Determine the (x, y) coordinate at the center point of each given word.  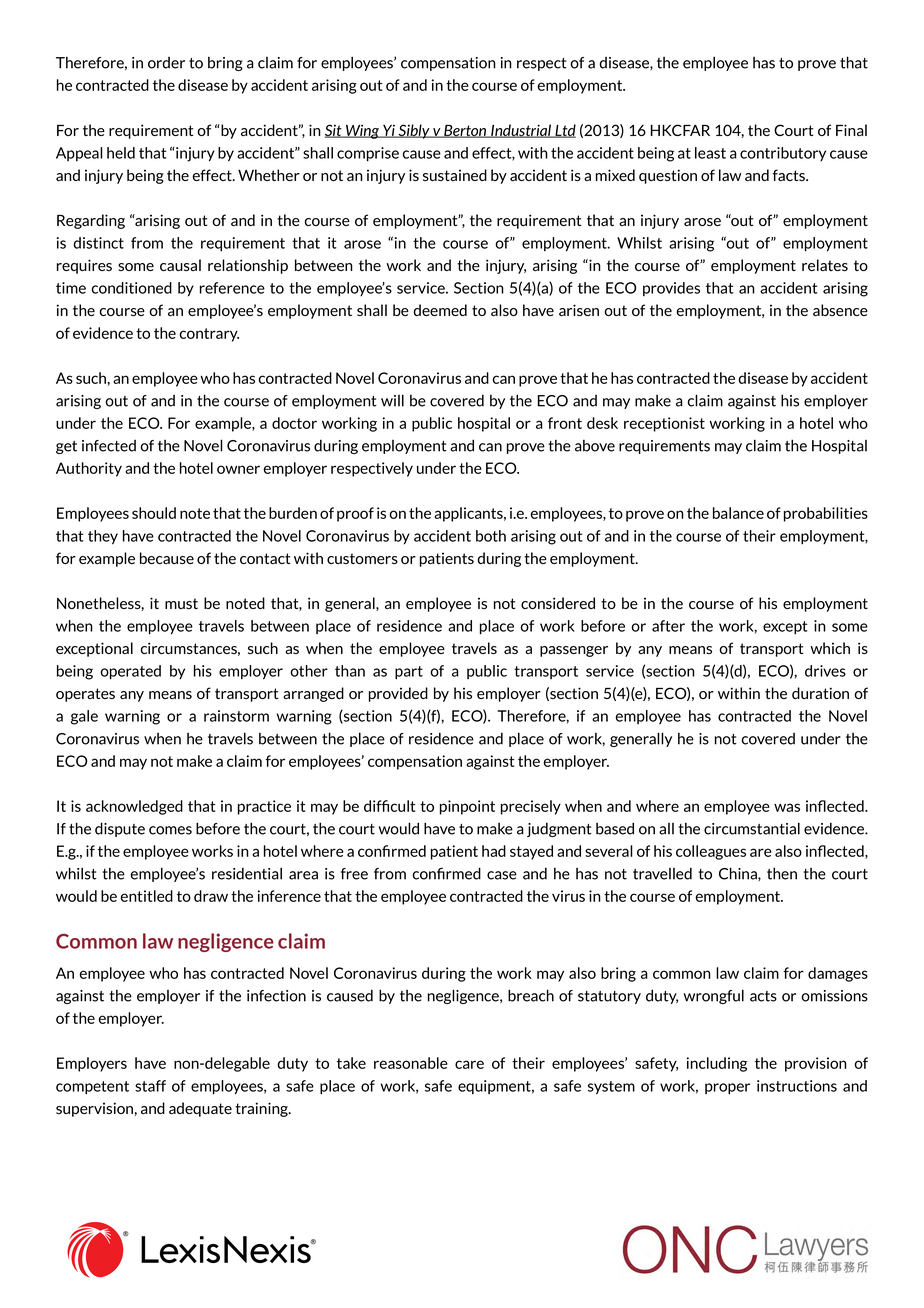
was (787, 807)
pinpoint (467, 807)
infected (109, 446)
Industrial (521, 131)
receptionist (664, 424)
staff (150, 1086)
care (469, 1064)
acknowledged (134, 807)
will (392, 400)
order (166, 63)
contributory (783, 154)
